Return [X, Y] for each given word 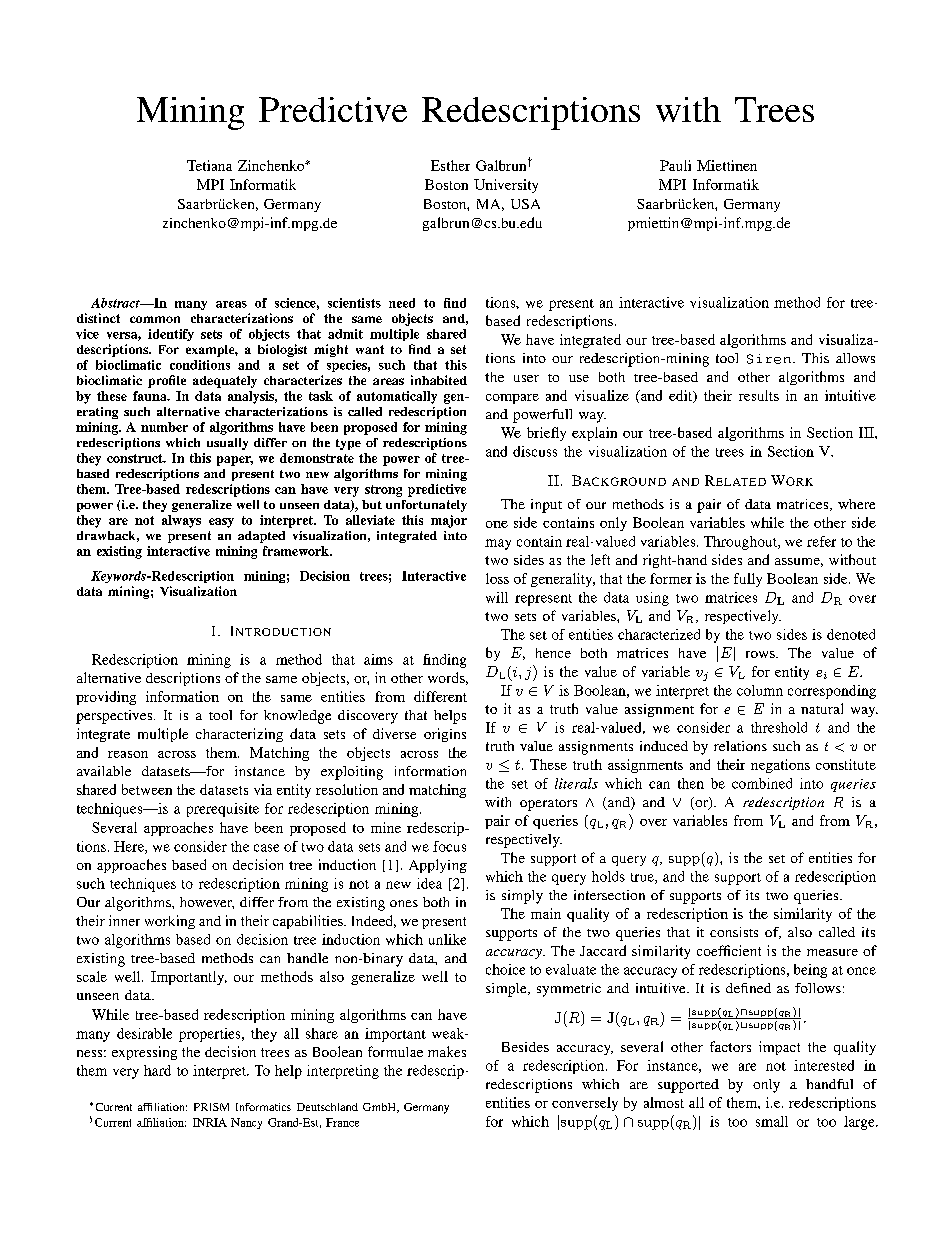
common [155, 319]
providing [106, 698]
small [772, 1121]
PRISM [211, 1107]
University [506, 186]
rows [761, 654]
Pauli [675, 165]
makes [447, 1051]
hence [553, 653]
